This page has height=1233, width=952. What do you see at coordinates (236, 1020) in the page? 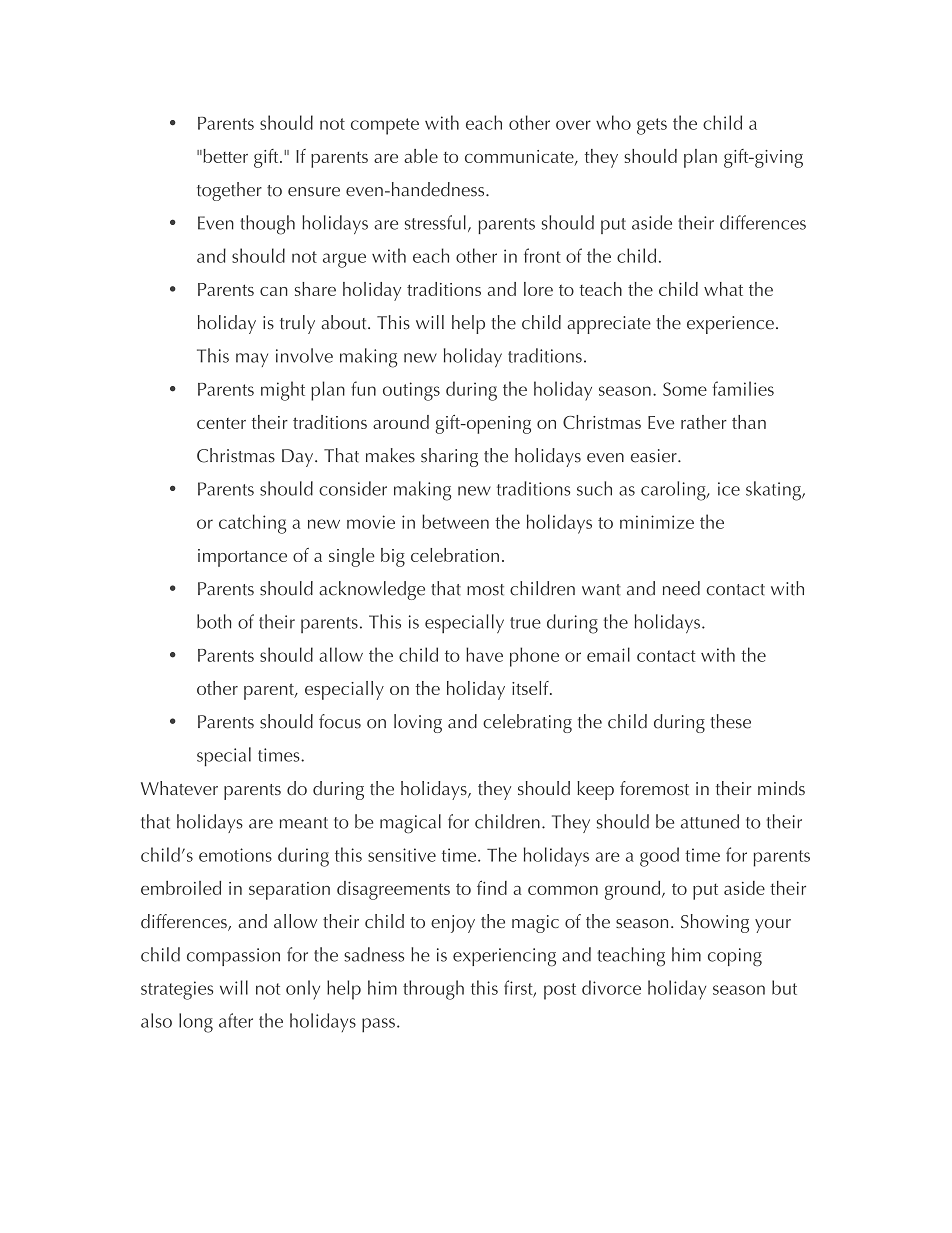
I see `after` at bounding box center [236, 1020].
